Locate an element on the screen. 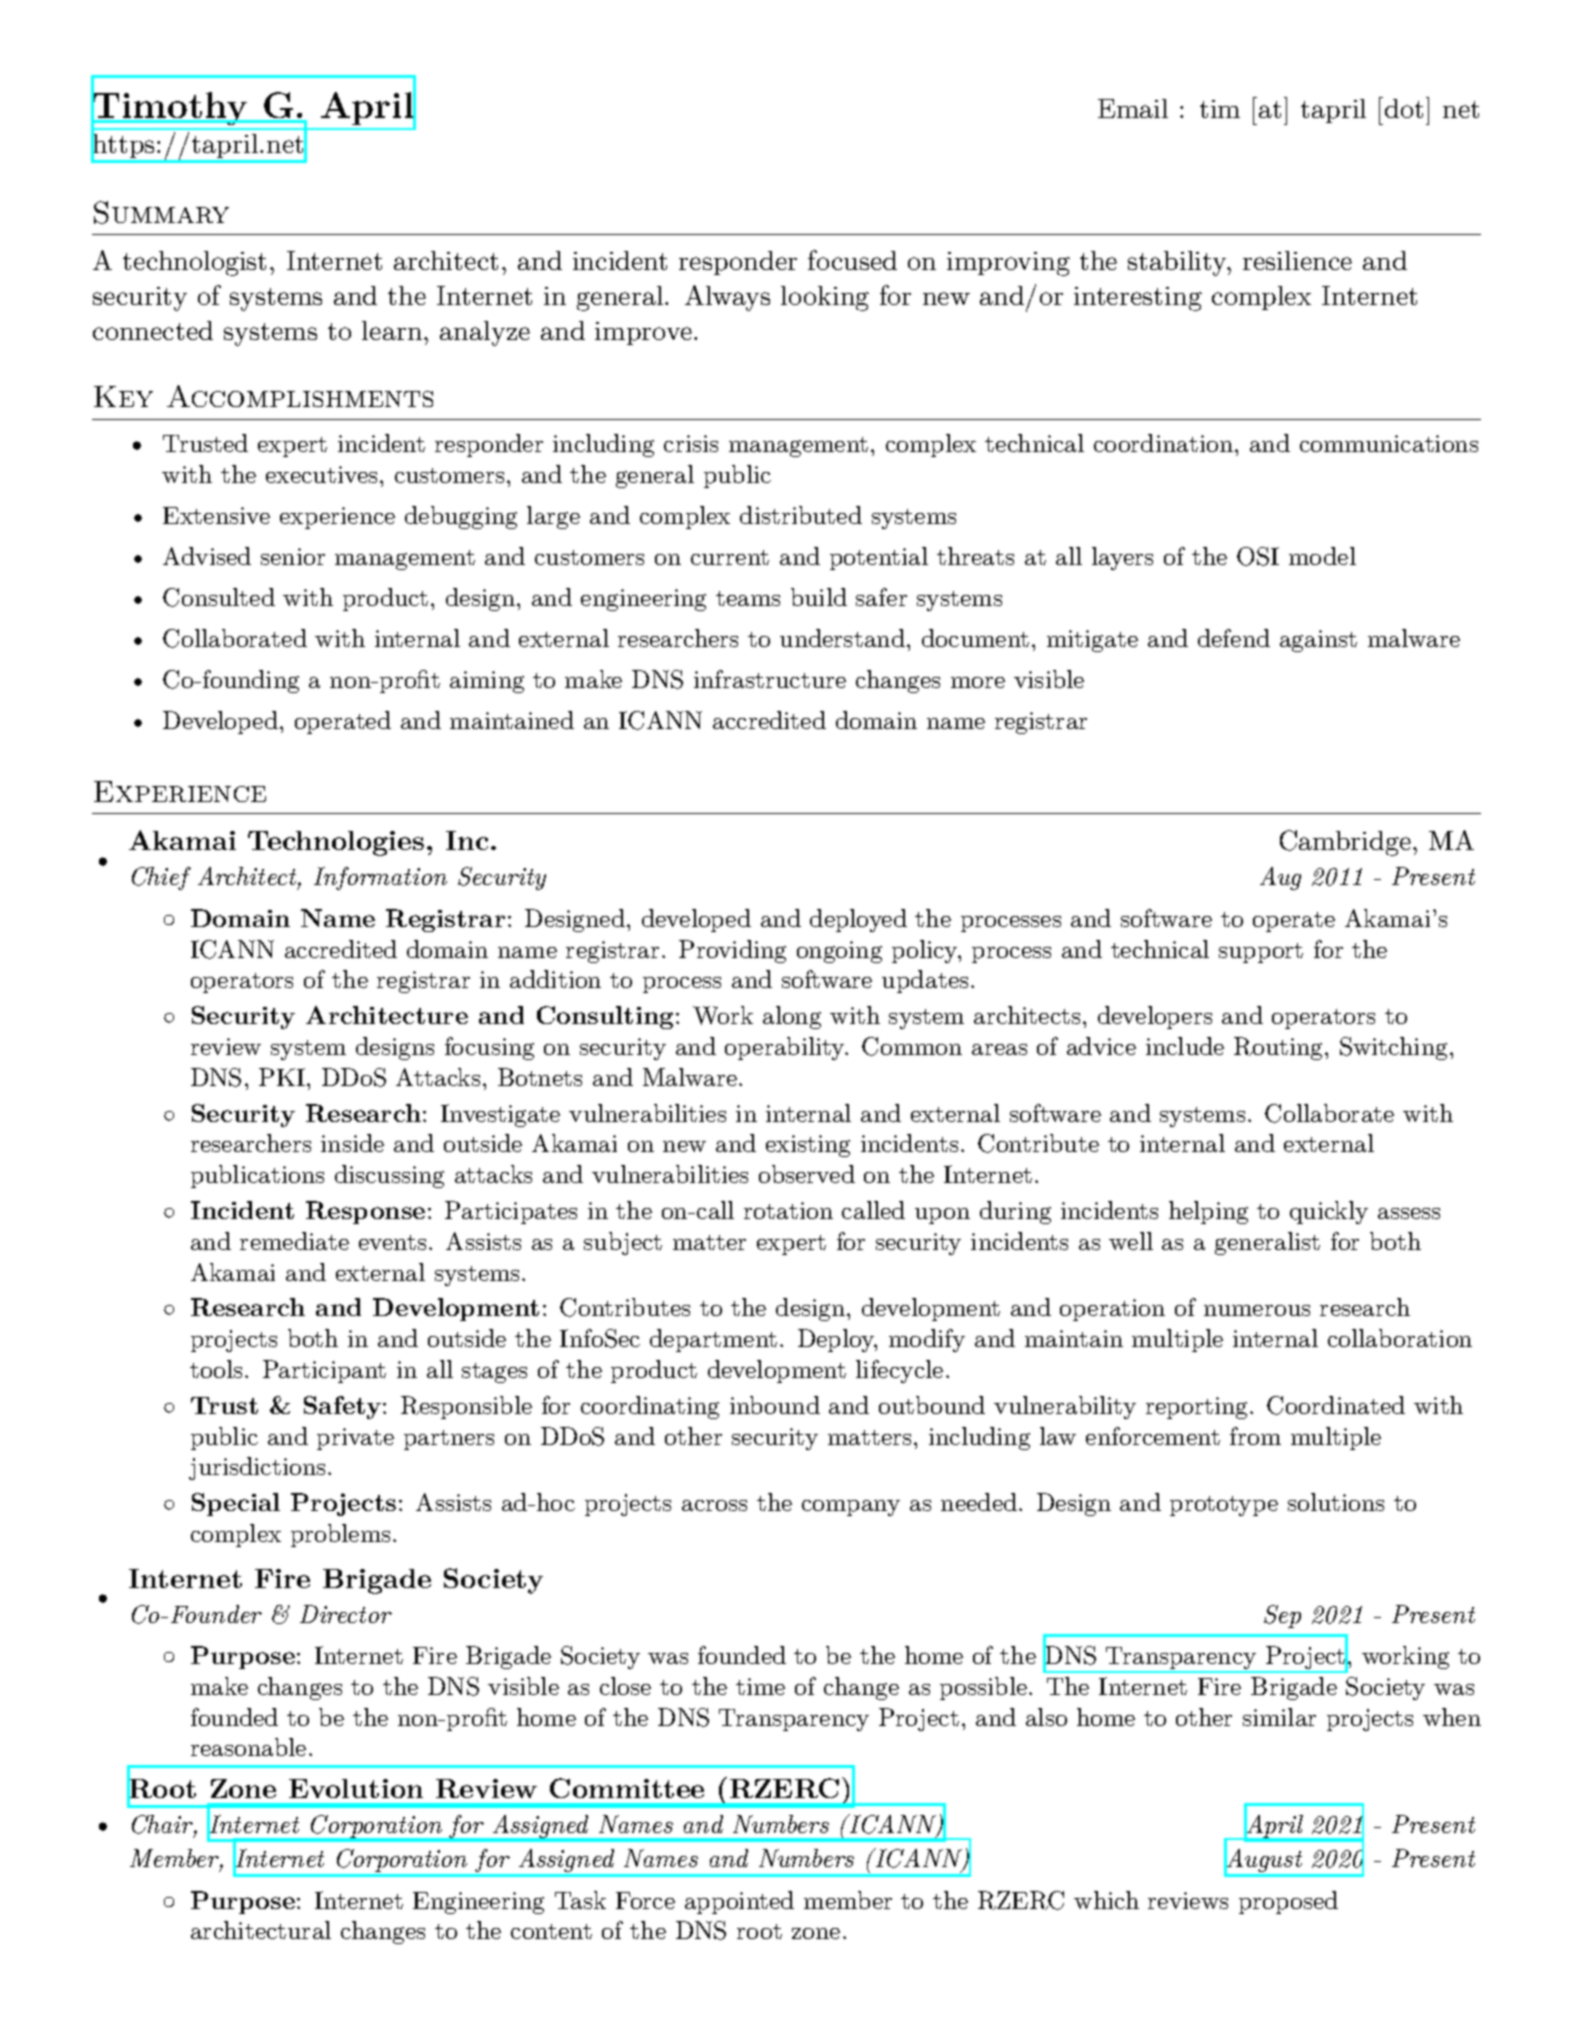 This screenshot has height=2037, width=1574. Evolution is located at coordinates (356, 1788).
